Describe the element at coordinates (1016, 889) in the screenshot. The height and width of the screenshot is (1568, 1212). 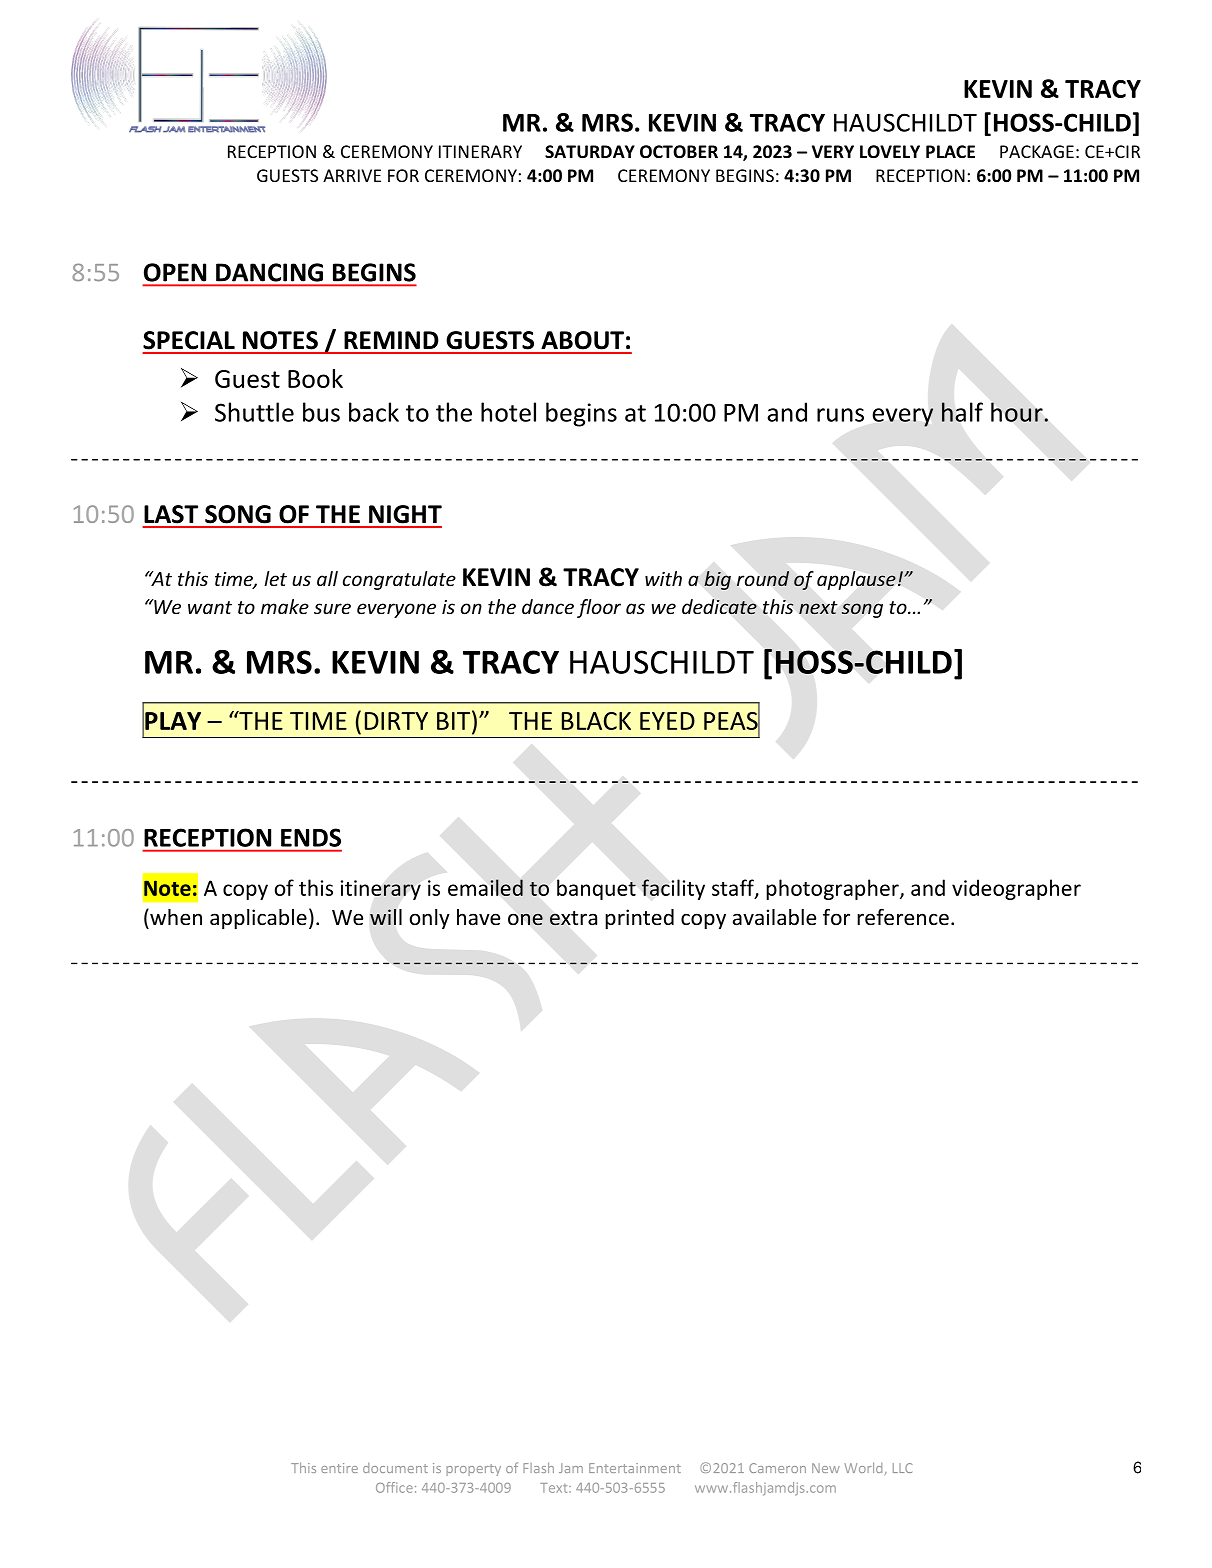
I see `videographer` at that location.
